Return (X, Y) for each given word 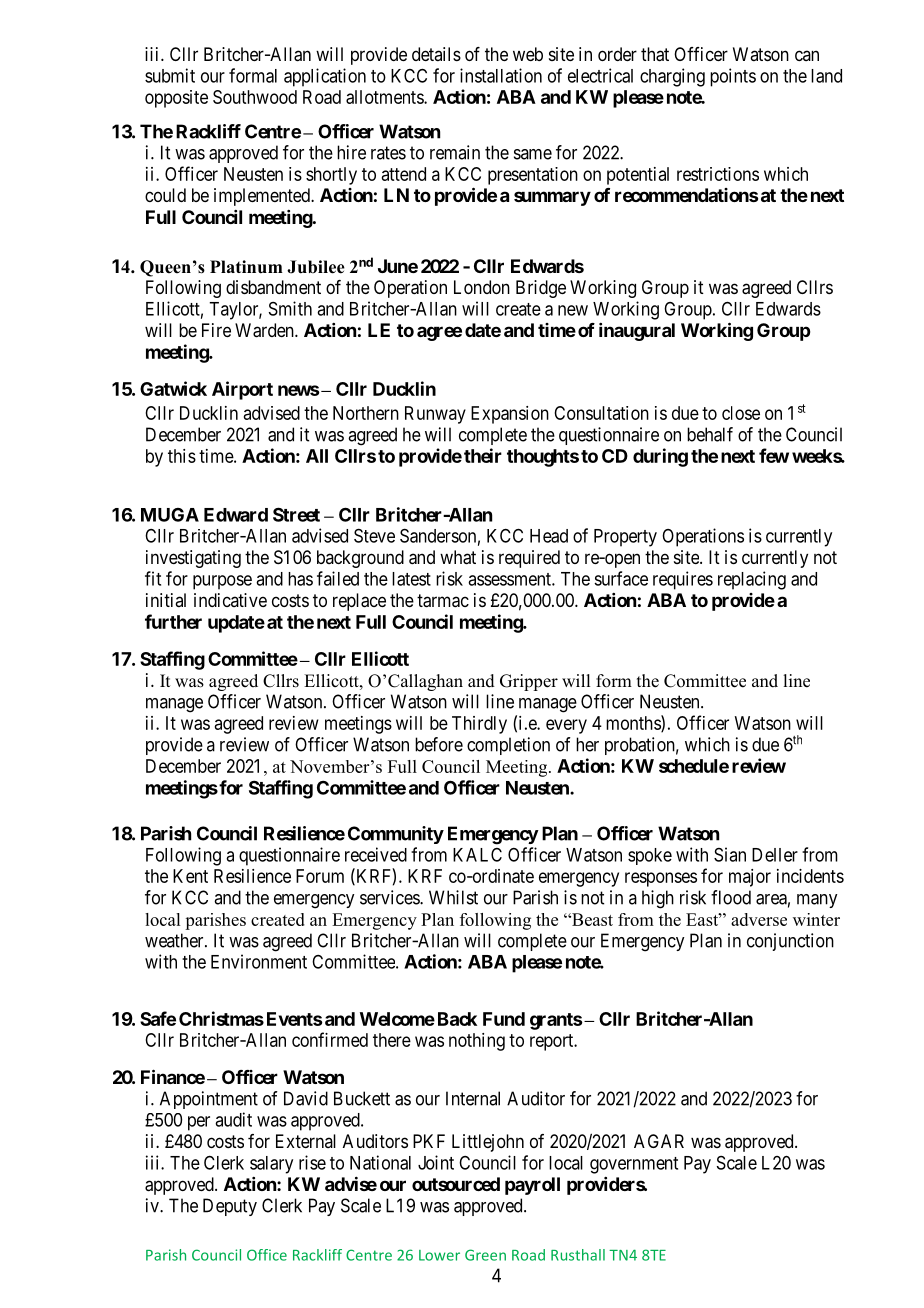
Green (485, 1255)
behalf (710, 434)
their (483, 455)
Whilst (453, 897)
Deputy (230, 1207)
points (733, 77)
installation (501, 75)
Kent (190, 876)
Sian (730, 854)
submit (170, 75)
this (182, 456)
